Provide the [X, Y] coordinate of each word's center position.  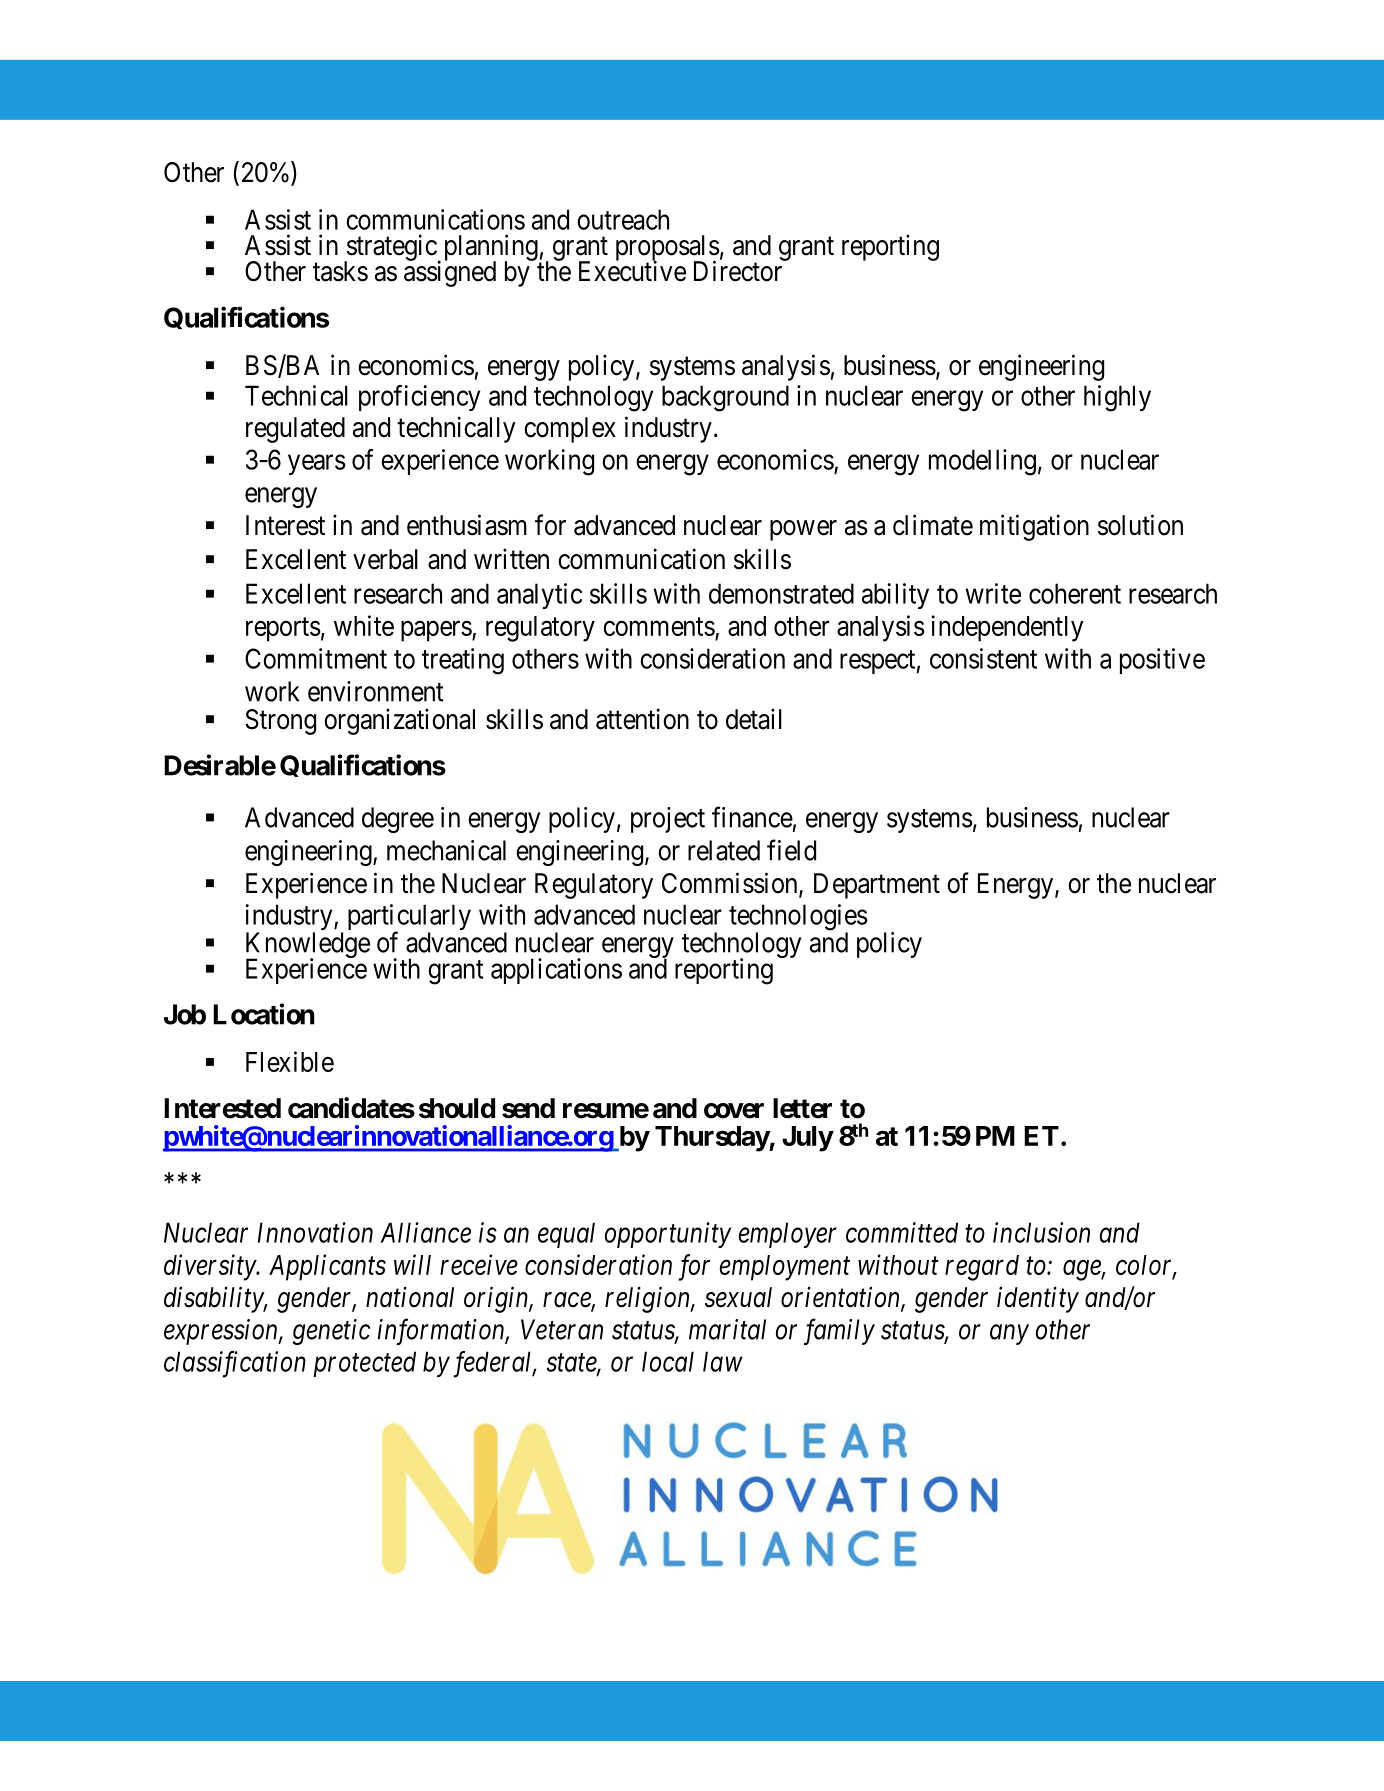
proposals [668, 249]
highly [1117, 398]
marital [727, 1329]
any [1009, 1335]
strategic [390, 248]
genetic [331, 1332]
